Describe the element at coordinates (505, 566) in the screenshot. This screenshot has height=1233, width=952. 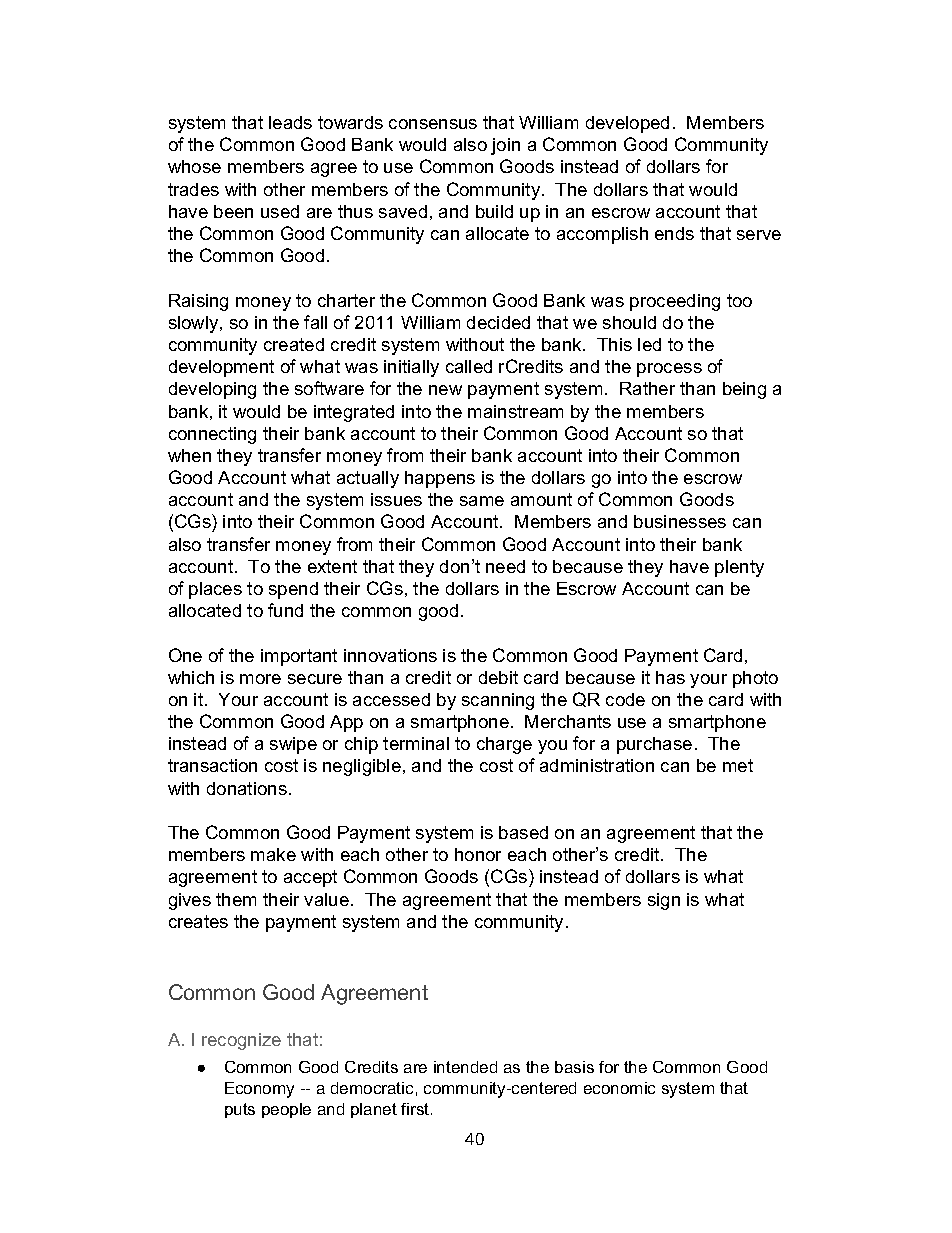
I see `need` at that location.
